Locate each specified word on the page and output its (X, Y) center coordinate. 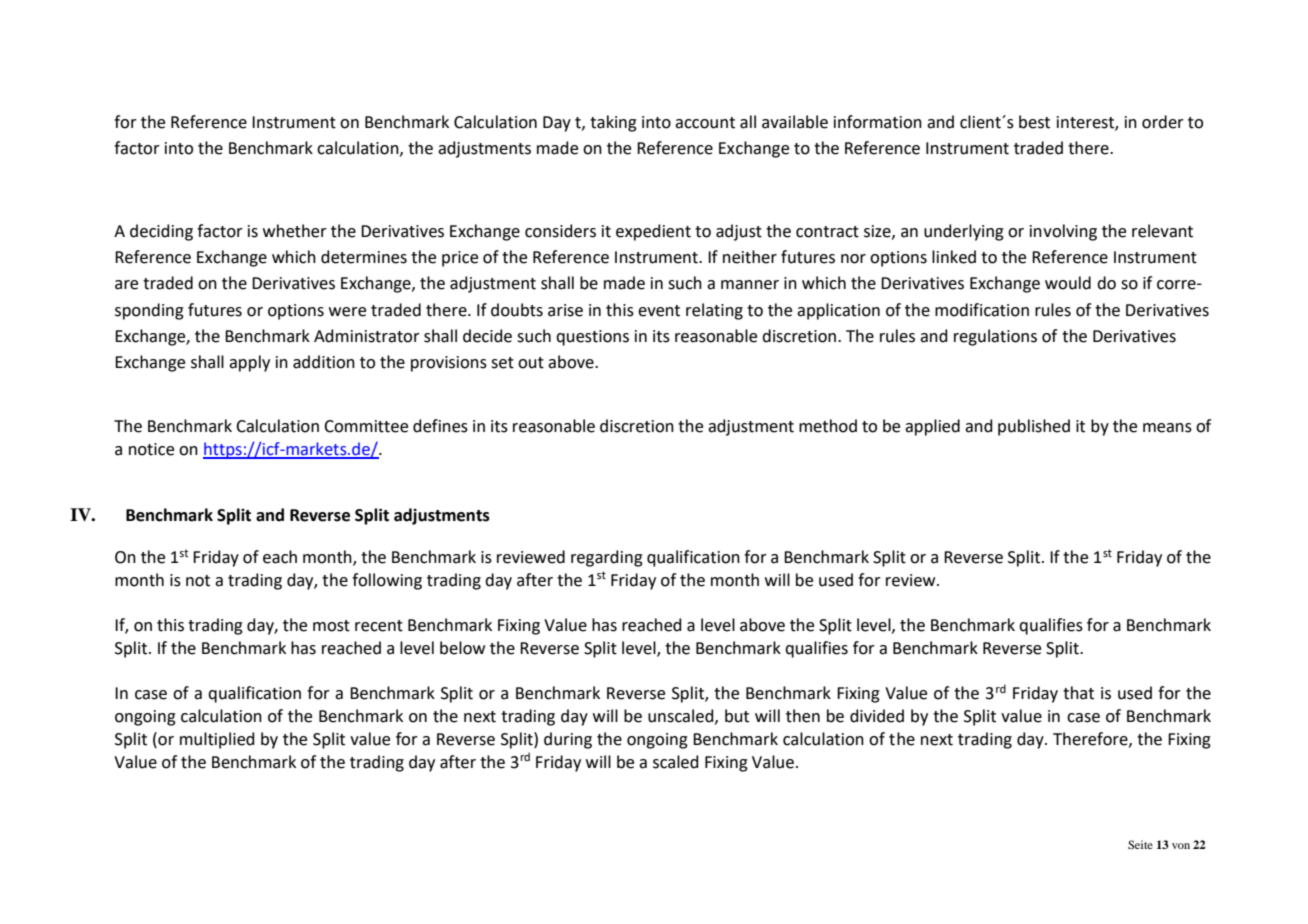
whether (295, 231)
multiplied (217, 740)
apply (249, 363)
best (1034, 122)
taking (613, 123)
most (331, 626)
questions (592, 338)
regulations (995, 337)
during (568, 740)
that (1078, 693)
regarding (607, 558)
